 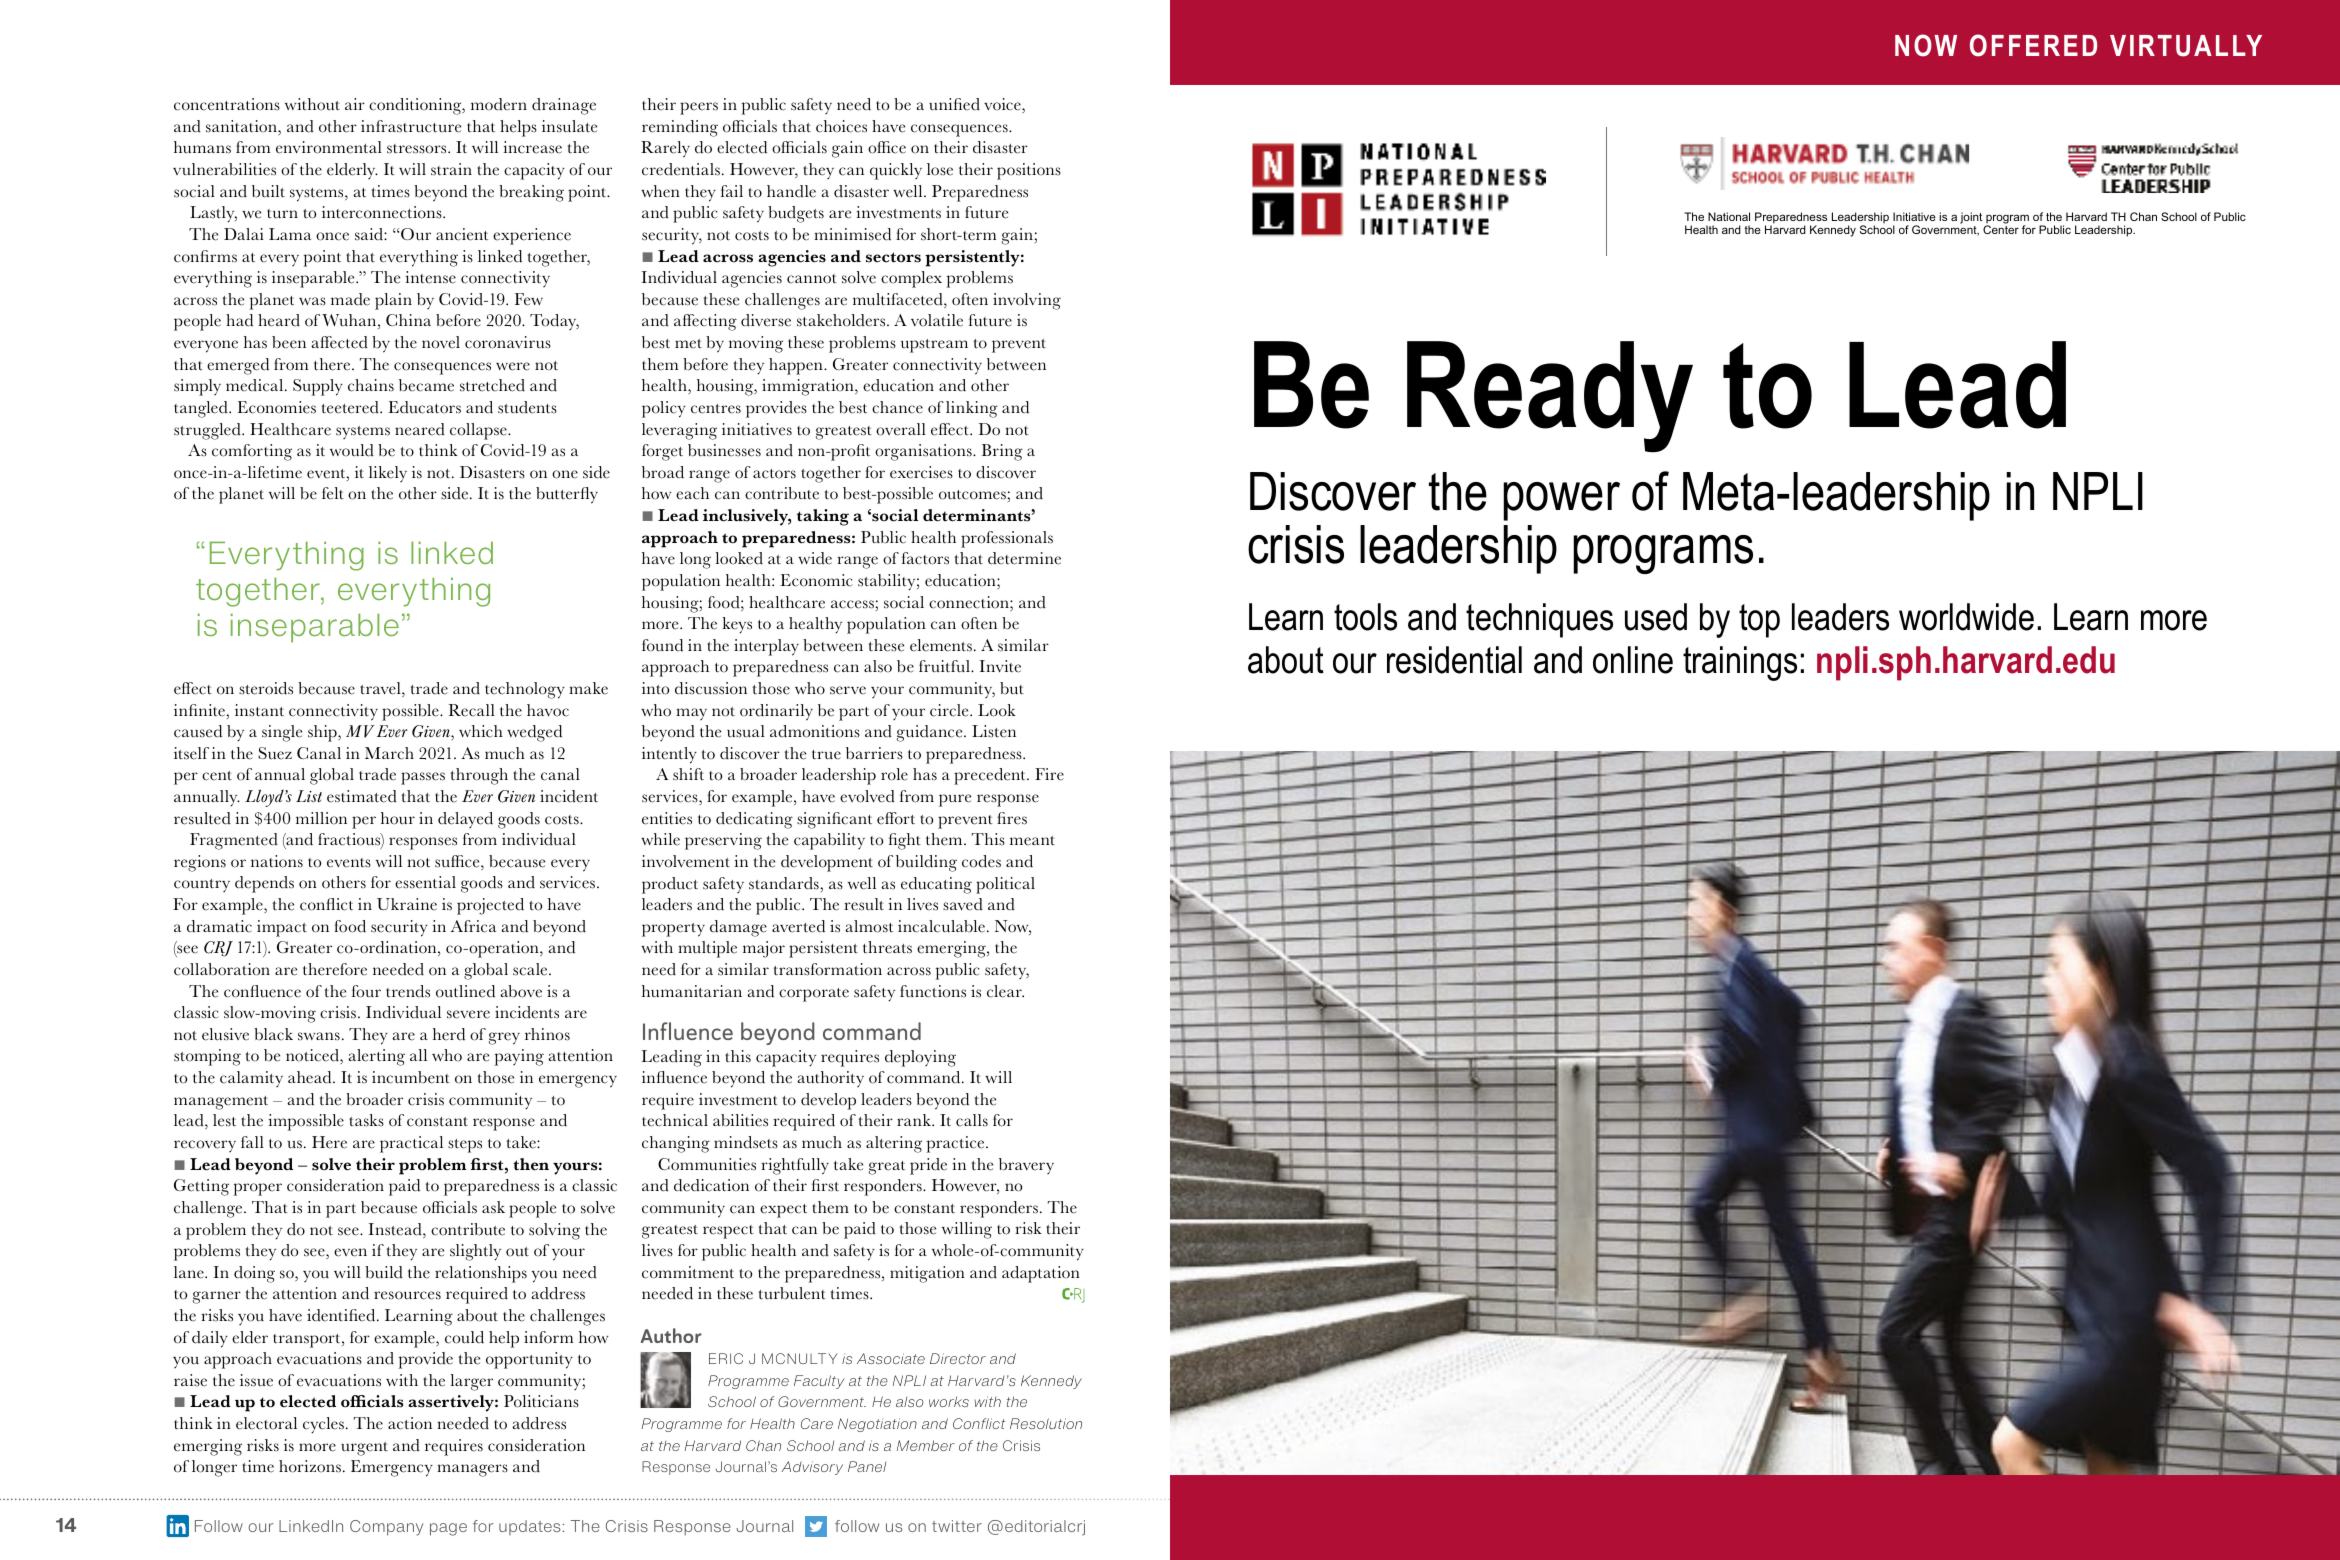 I want to click on conditioning, so click(x=416, y=106).
